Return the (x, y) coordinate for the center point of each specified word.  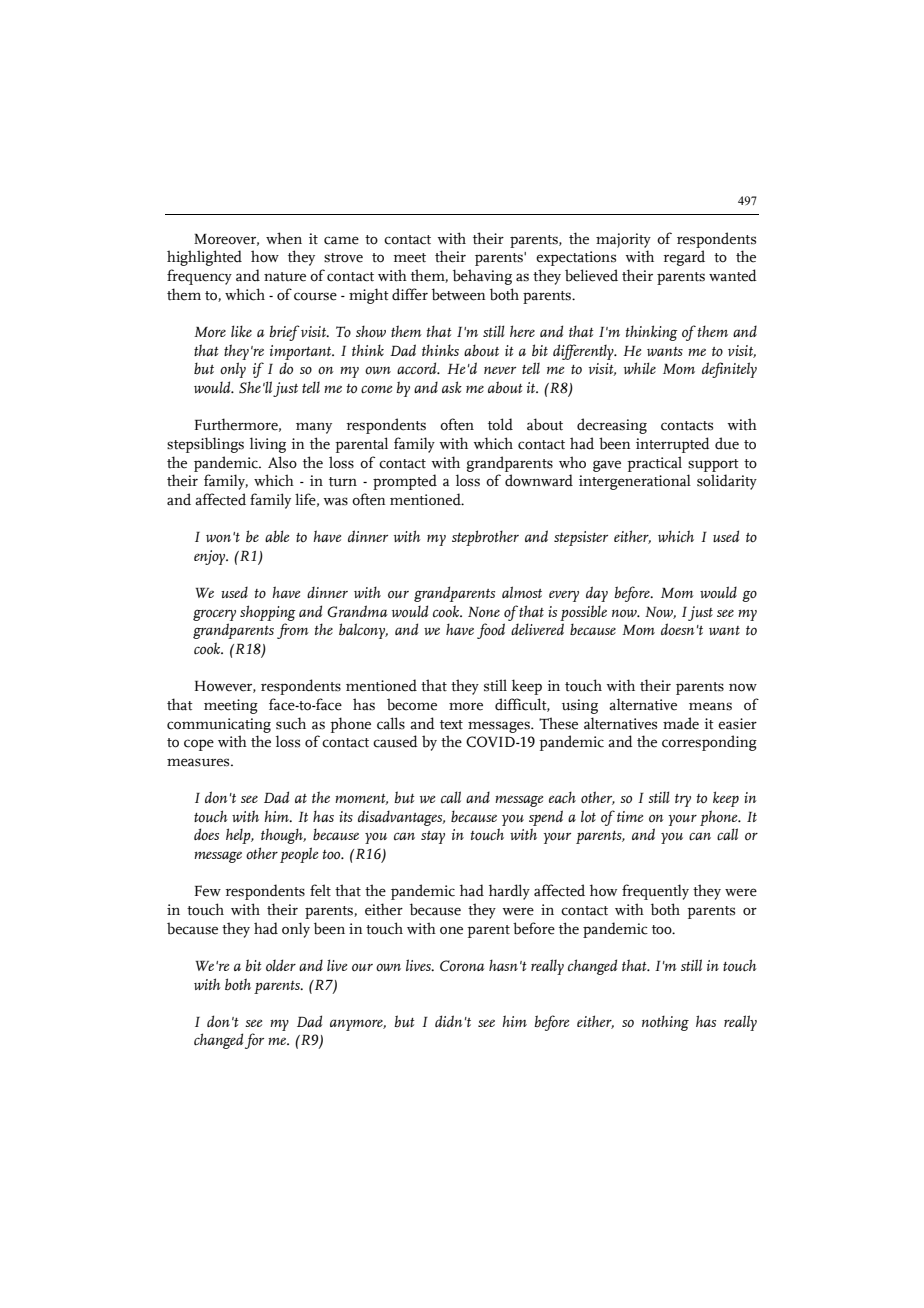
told (500, 424)
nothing (665, 1023)
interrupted (673, 445)
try (683, 800)
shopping (268, 613)
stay (433, 837)
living (268, 445)
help (239, 836)
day (597, 594)
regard (684, 258)
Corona (462, 966)
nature (285, 277)
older (281, 965)
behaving (482, 277)
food (491, 631)
